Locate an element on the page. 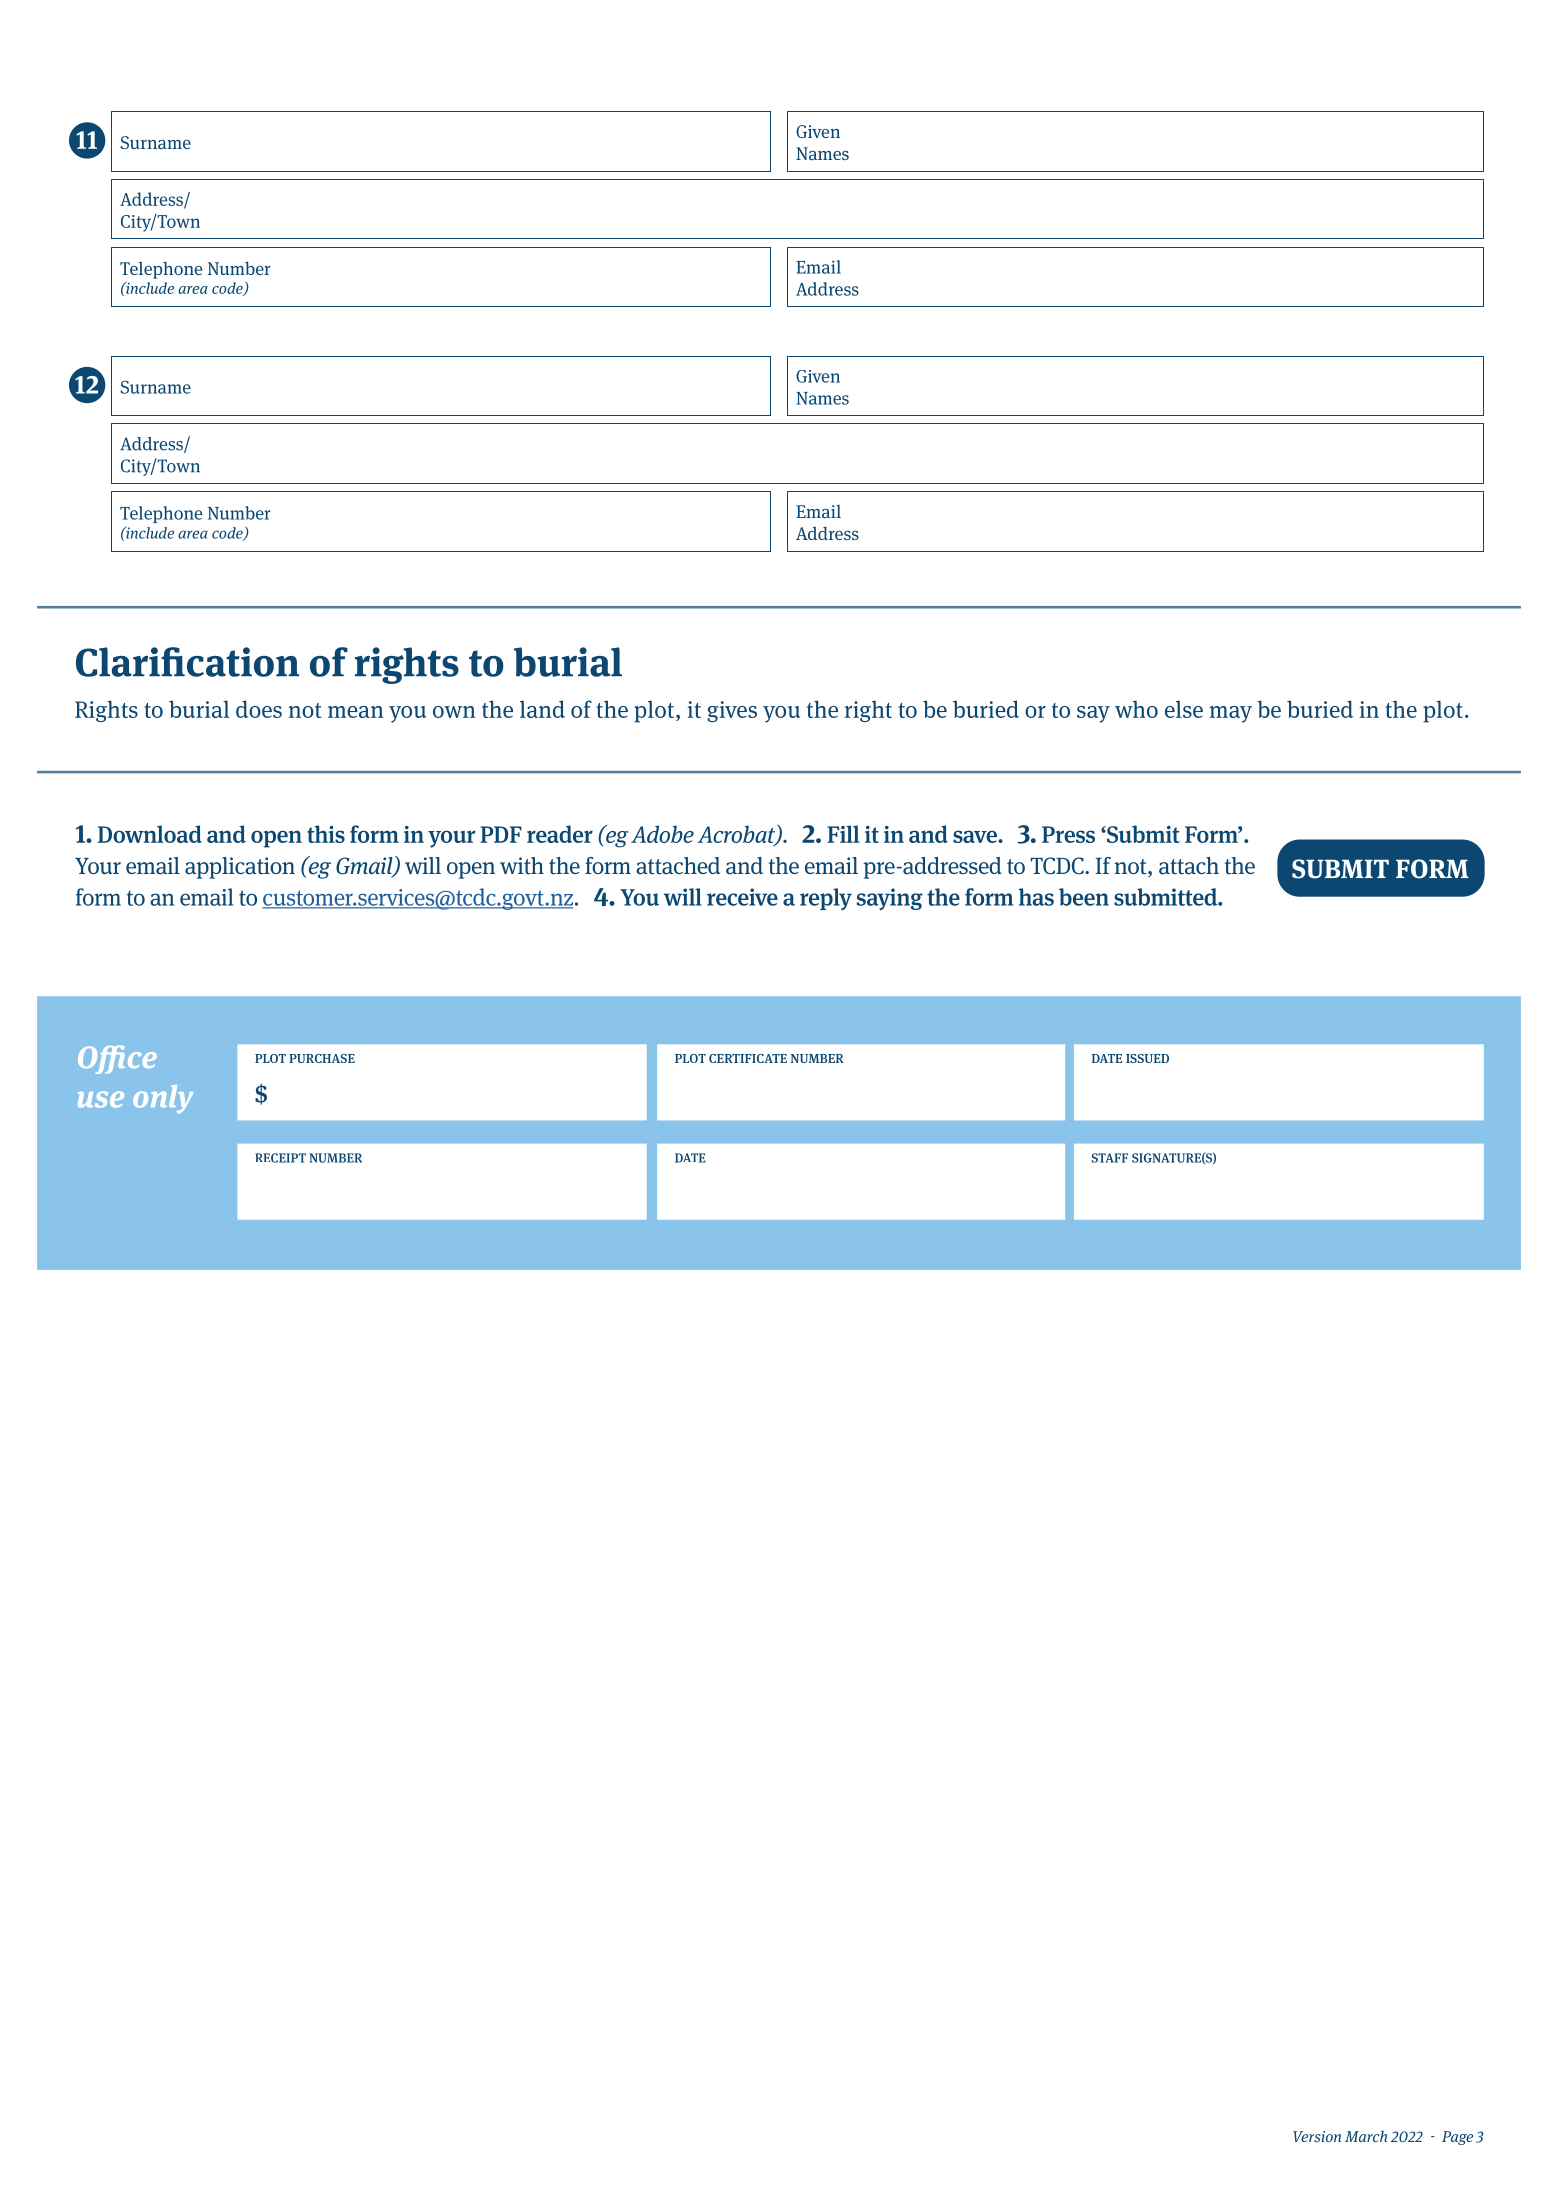  RECEIPT is located at coordinates (280, 1158).
